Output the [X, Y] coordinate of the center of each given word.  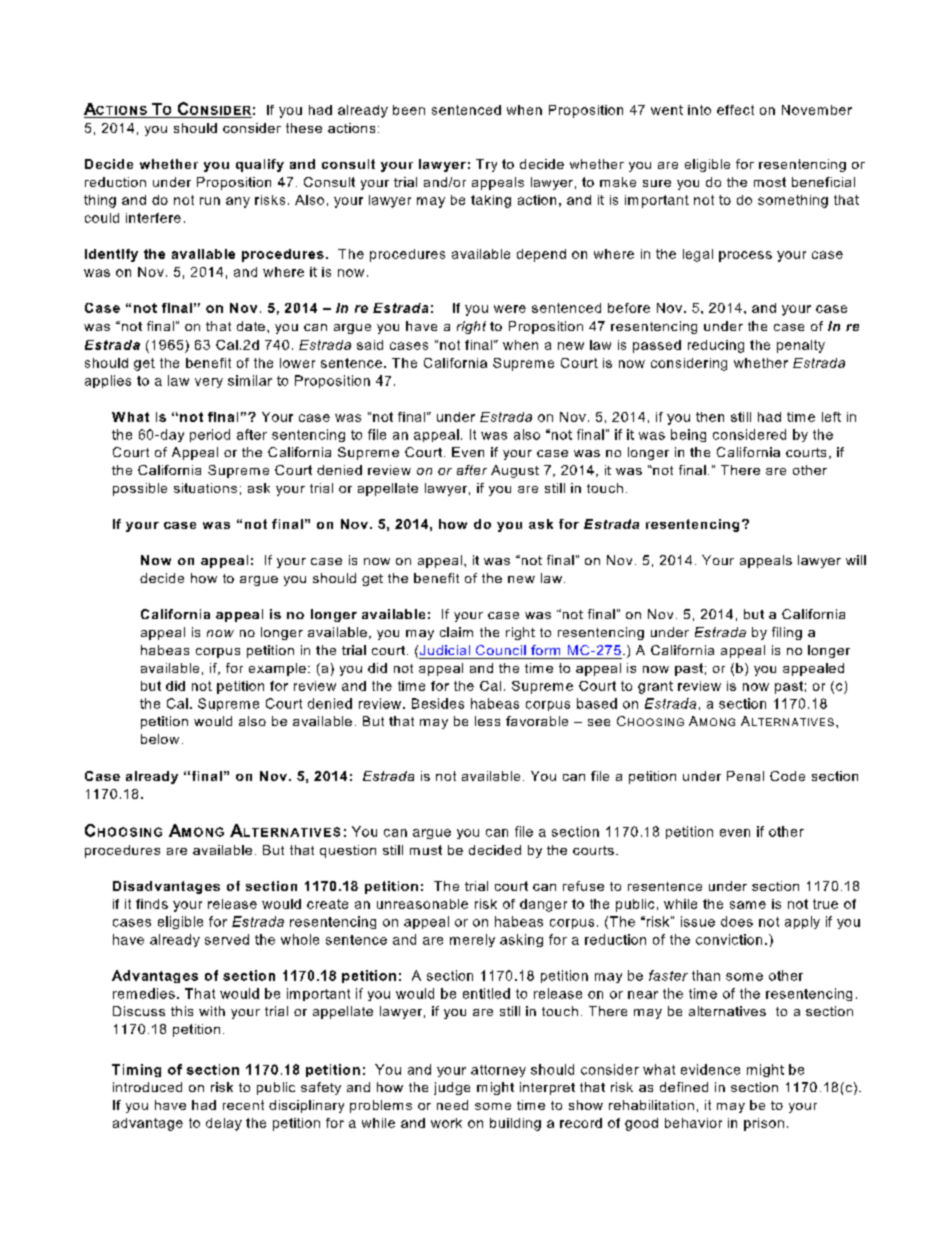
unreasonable [422, 904]
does [737, 921]
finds [152, 904]
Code [787, 776]
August [515, 471]
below [160, 739]
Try [486, 165]
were [510, 309]
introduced [147, 1087]
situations [205, 488]
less [487, 721]
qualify [260, 165]
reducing [716, 346]
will [856, 560]
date [251, 326]
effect [735, 110]
